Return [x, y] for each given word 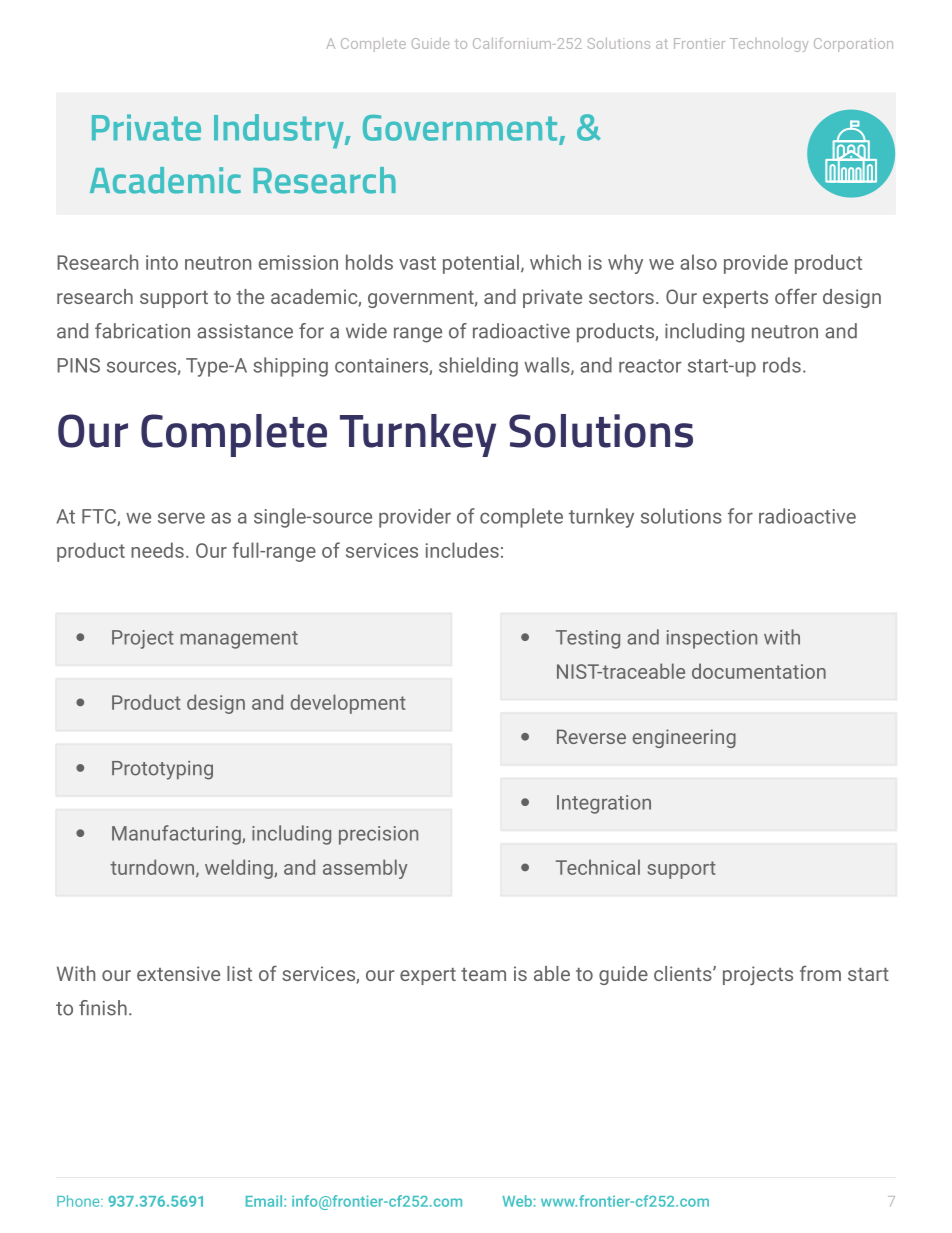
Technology [769, 45]
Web [517, 1201]
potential [481, 264]
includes [462, 550]
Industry [280, 131]
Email [265, 1201]
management [239, 640]
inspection [712, 639]
